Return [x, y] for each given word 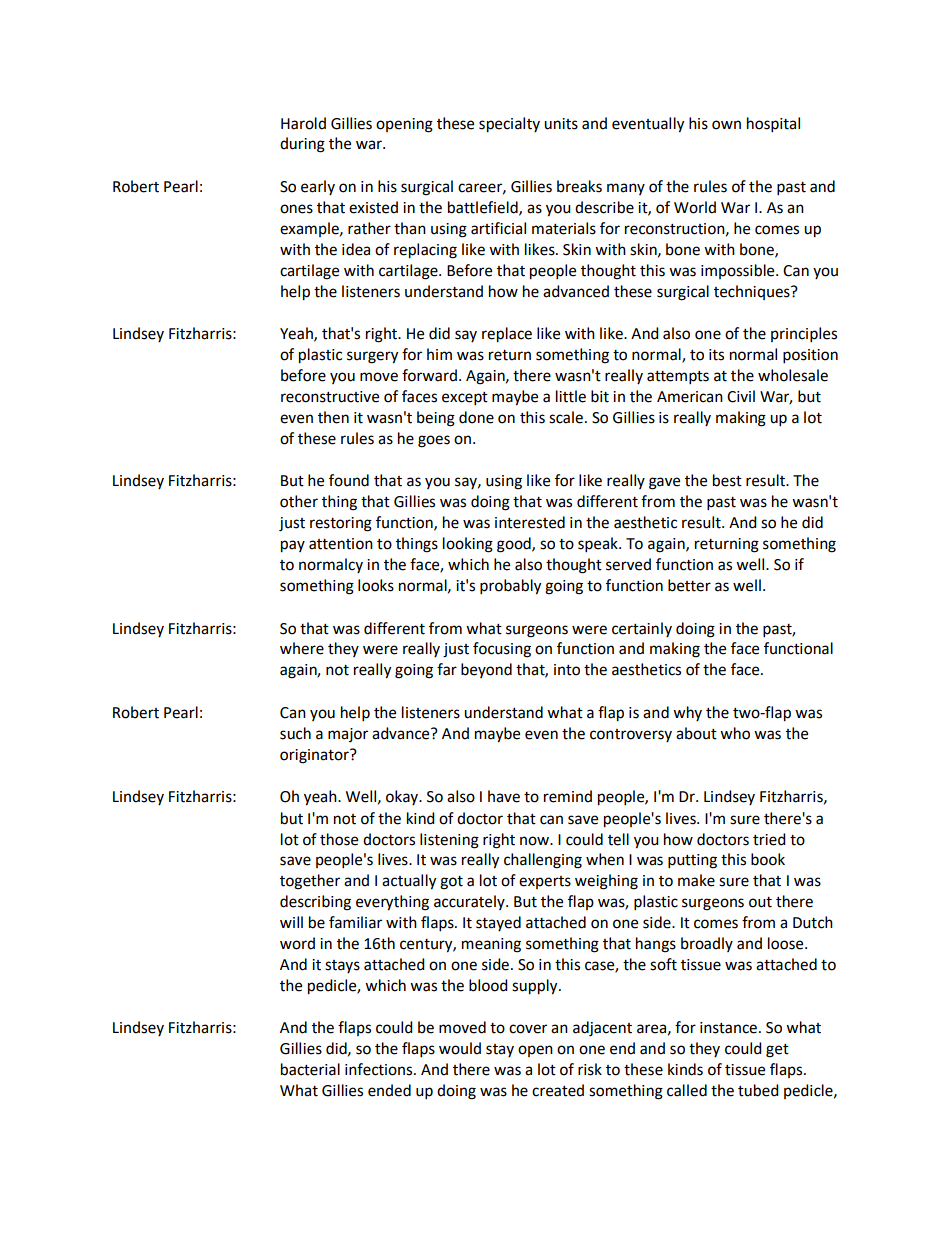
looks [376, 585]
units [561, 124]
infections [380, 1069]
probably [510, 587]
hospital [773, 125]
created [558, 1090]
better [689, 585]
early [318, 187]
